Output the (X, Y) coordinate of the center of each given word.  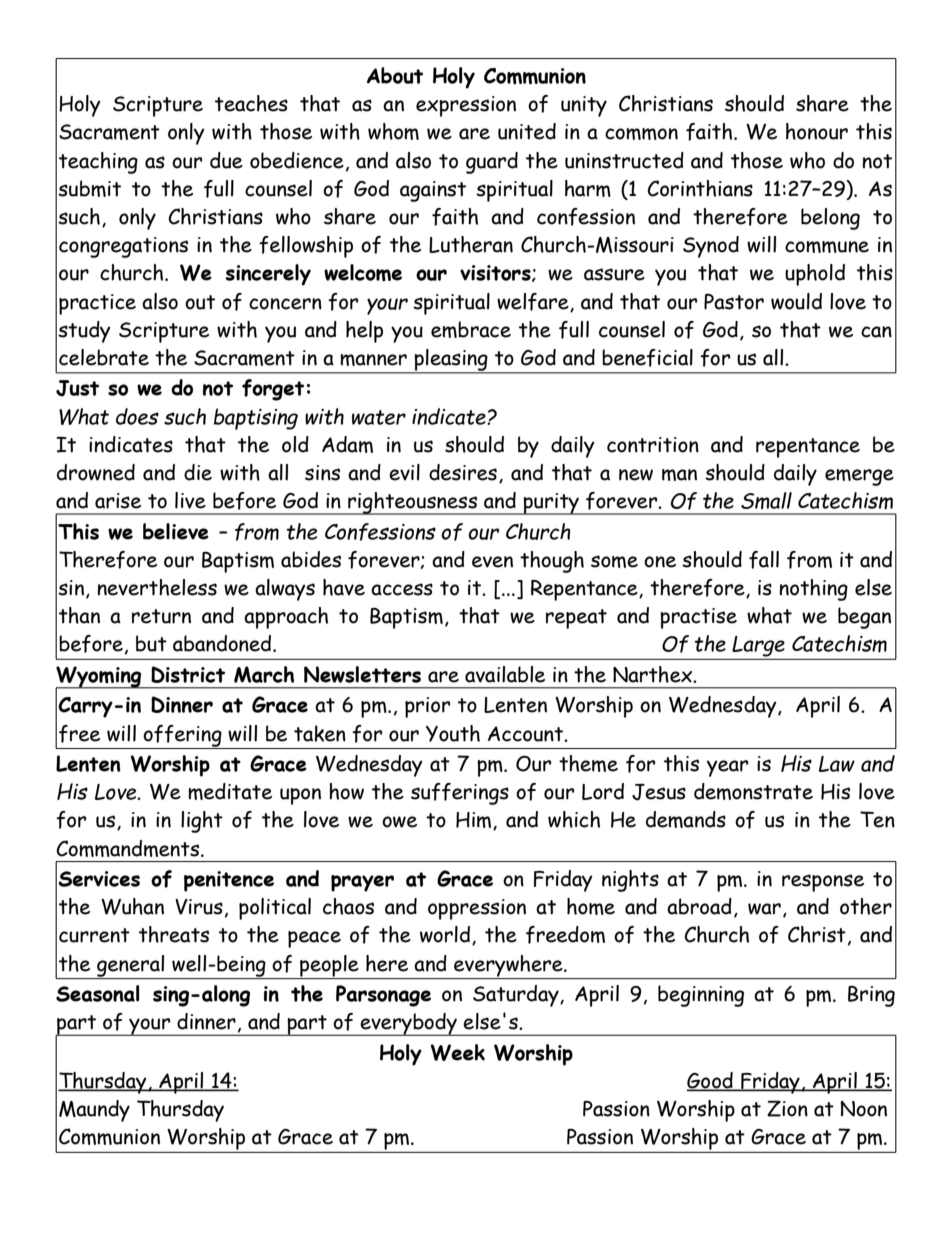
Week (457, 1052)
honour (817, 131)
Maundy (94, 1111)
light (202, 822)
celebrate (104, 357)
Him (475, 821)
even (492, 562)
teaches (251, 103)
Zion (787, 1108)
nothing (813, 590)
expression (466, 106)
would (796, 301)
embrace (471, 329)
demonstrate (753, 791)
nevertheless (157, 587)
